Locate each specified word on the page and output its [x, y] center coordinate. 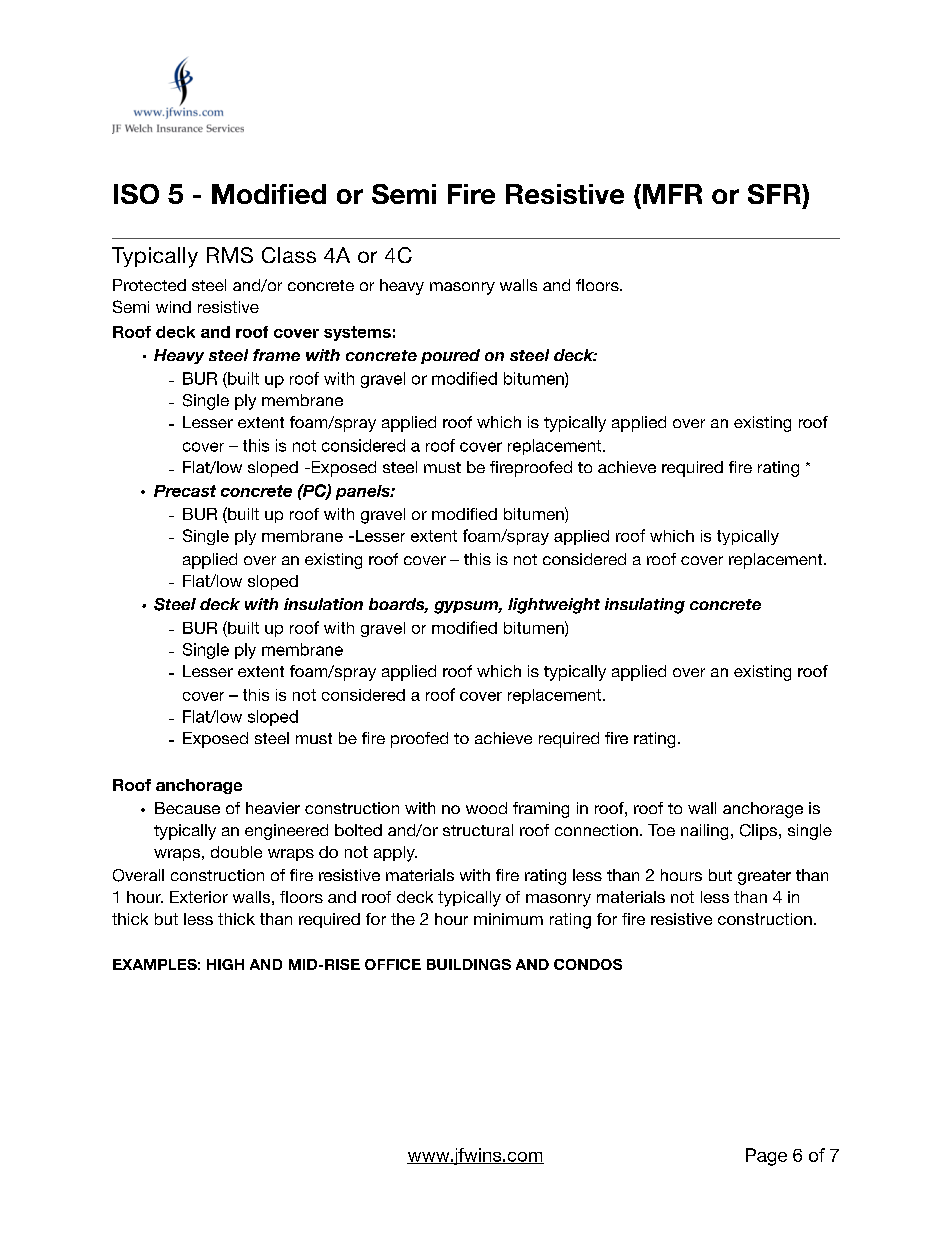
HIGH [225, 964]
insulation [323, 604]
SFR [775, 194]
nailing [704, 832]
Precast [185, 491]
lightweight [554, 606]
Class [289, 255]
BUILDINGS [469, 964]
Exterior [199, 897]
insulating [645, 606]
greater [764, 877]
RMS [230, 255]
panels [364, 492]
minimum [508, 919]
